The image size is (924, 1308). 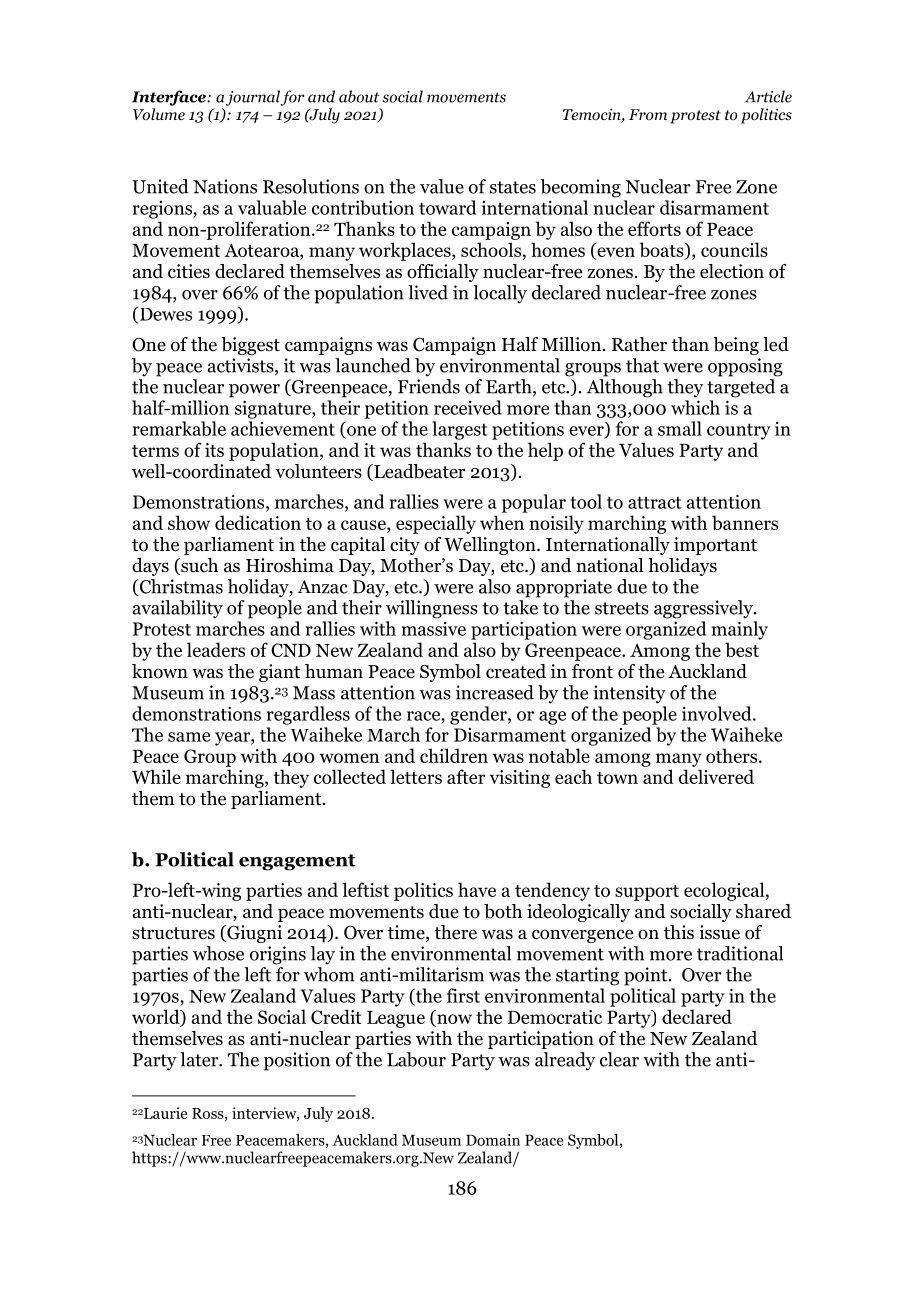 What do you see at coordinates (565, 1061) in the page?
I see `already` at bounding box center [565, 1061].
